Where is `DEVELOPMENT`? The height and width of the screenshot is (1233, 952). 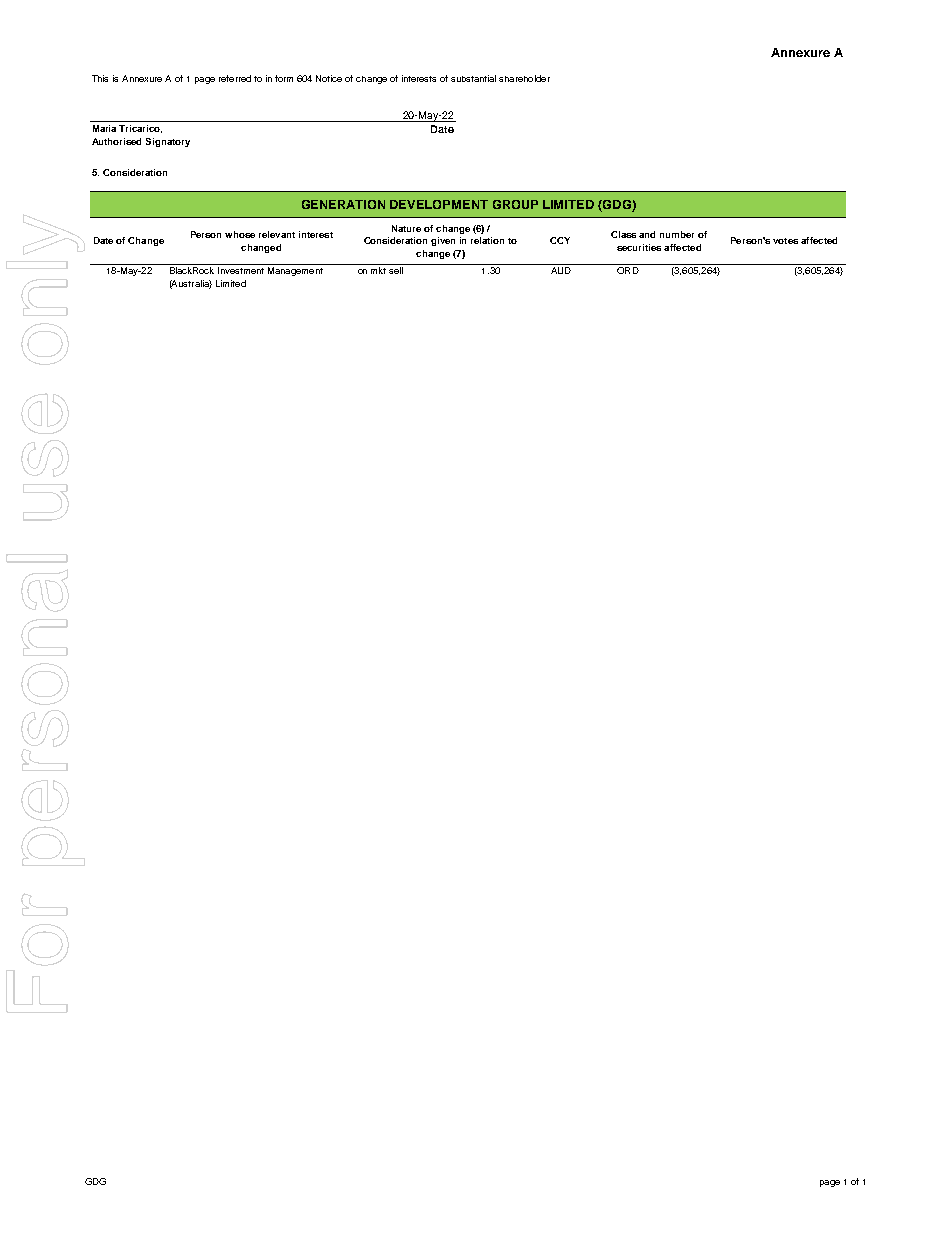 DEVELOPMENT is located at coordinates (439, 204).
